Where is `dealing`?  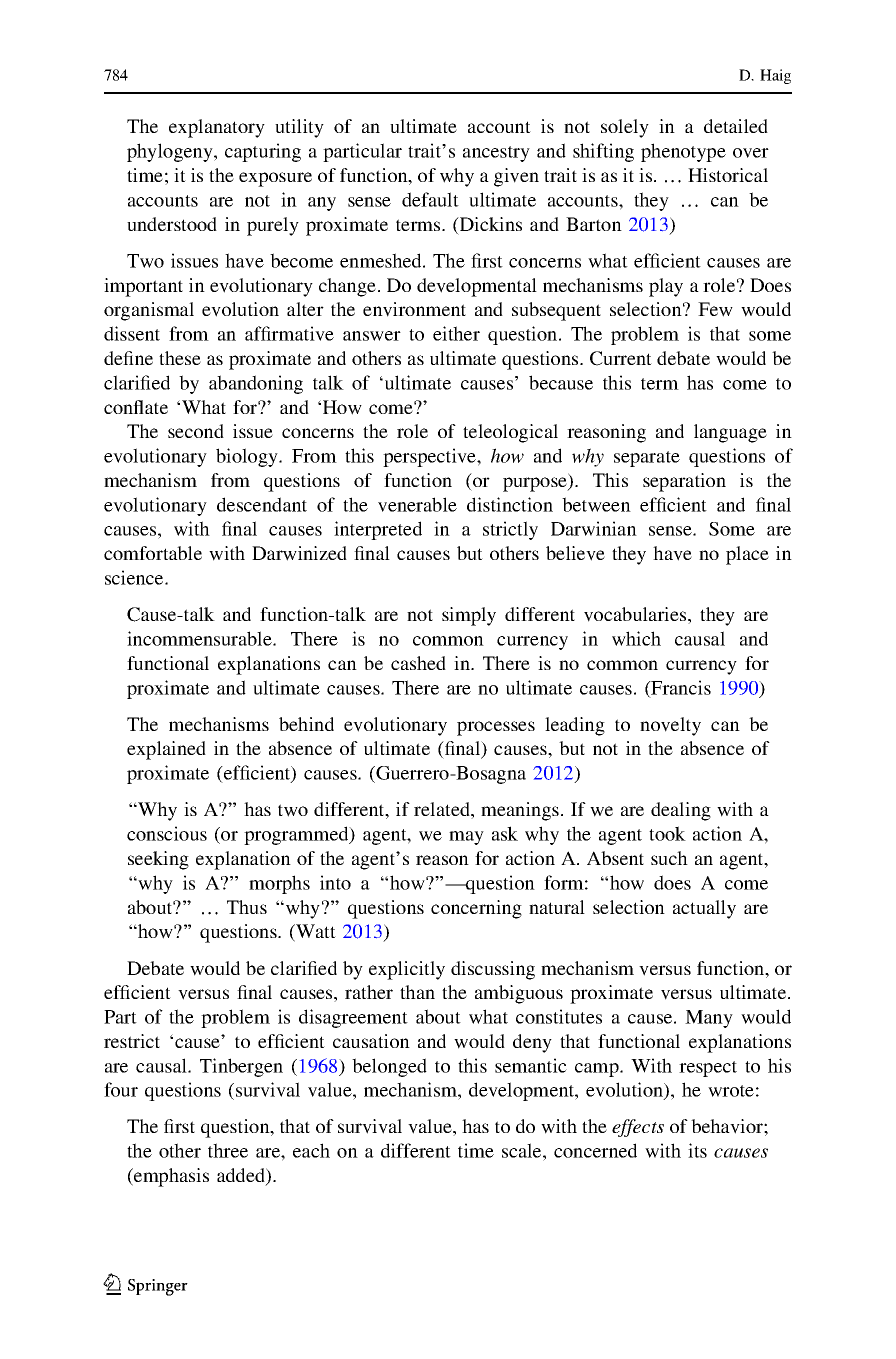
dealing is located at coordinates (681, 811).
